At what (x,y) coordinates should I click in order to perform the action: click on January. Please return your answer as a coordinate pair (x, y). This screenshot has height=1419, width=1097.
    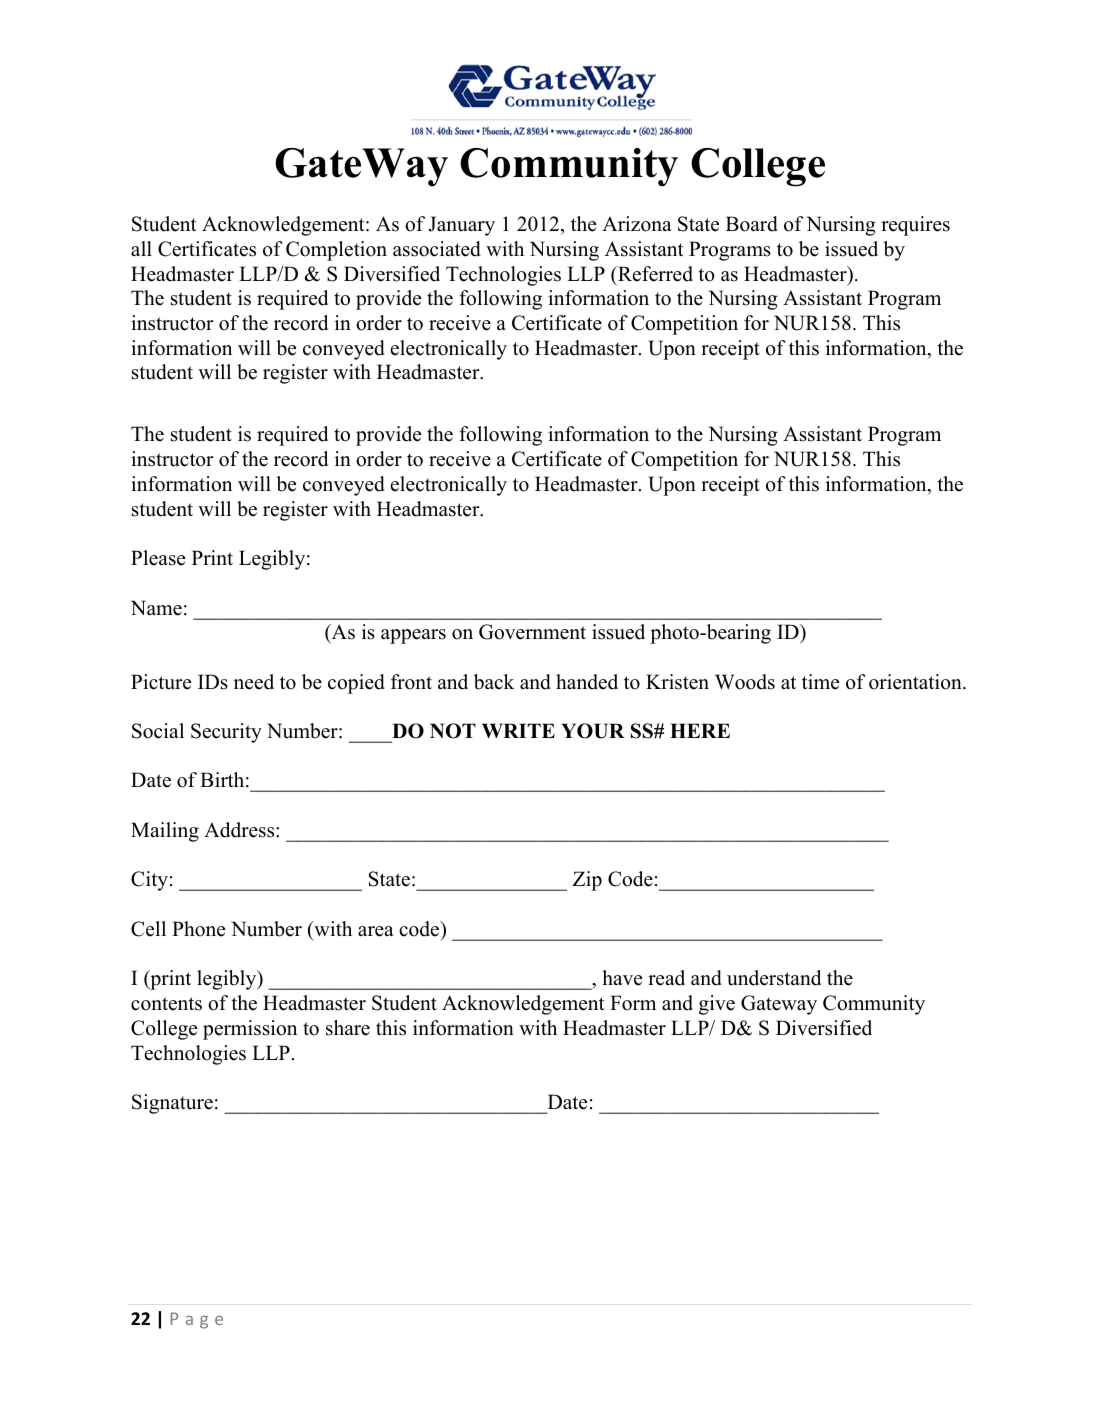
    Looking at the image, I should click on (461, 226).
